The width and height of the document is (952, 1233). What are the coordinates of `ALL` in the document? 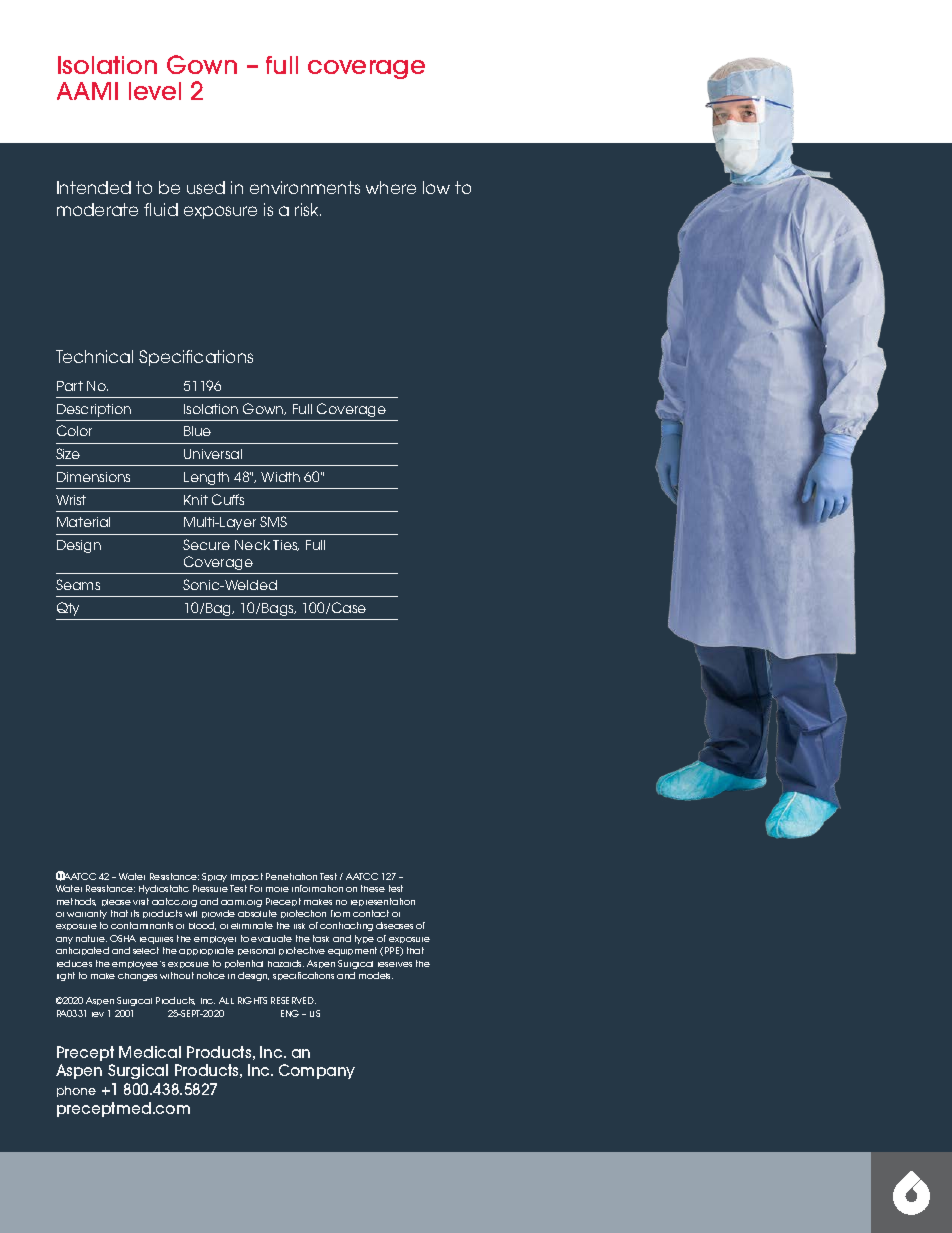 It's located at (226, 1000).
